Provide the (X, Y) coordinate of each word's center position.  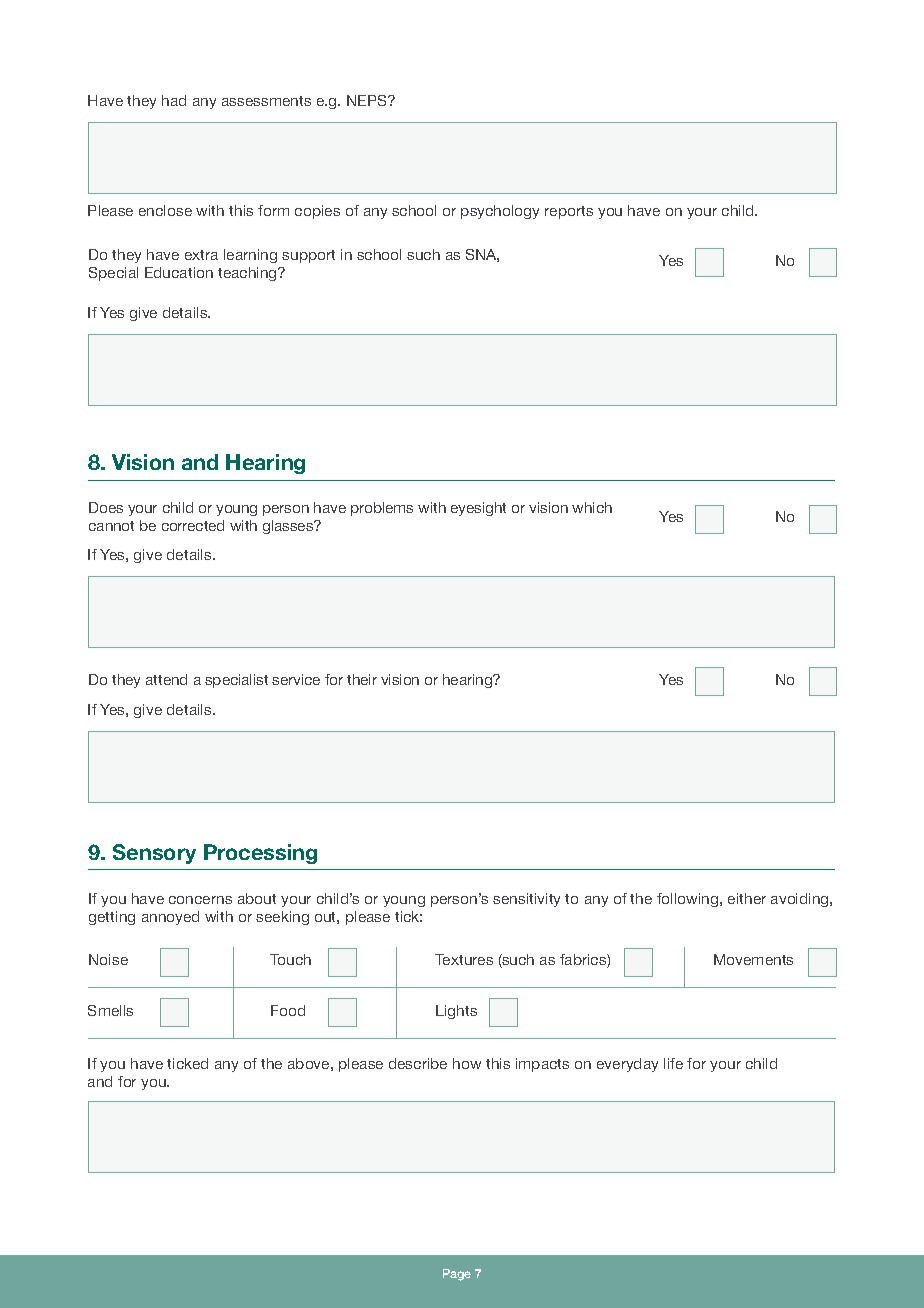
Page (457, 1275)
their (362, 679)
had (174, 100)
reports (569, 212)
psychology (500, 212)
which (592, 507)
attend (166, 679)
